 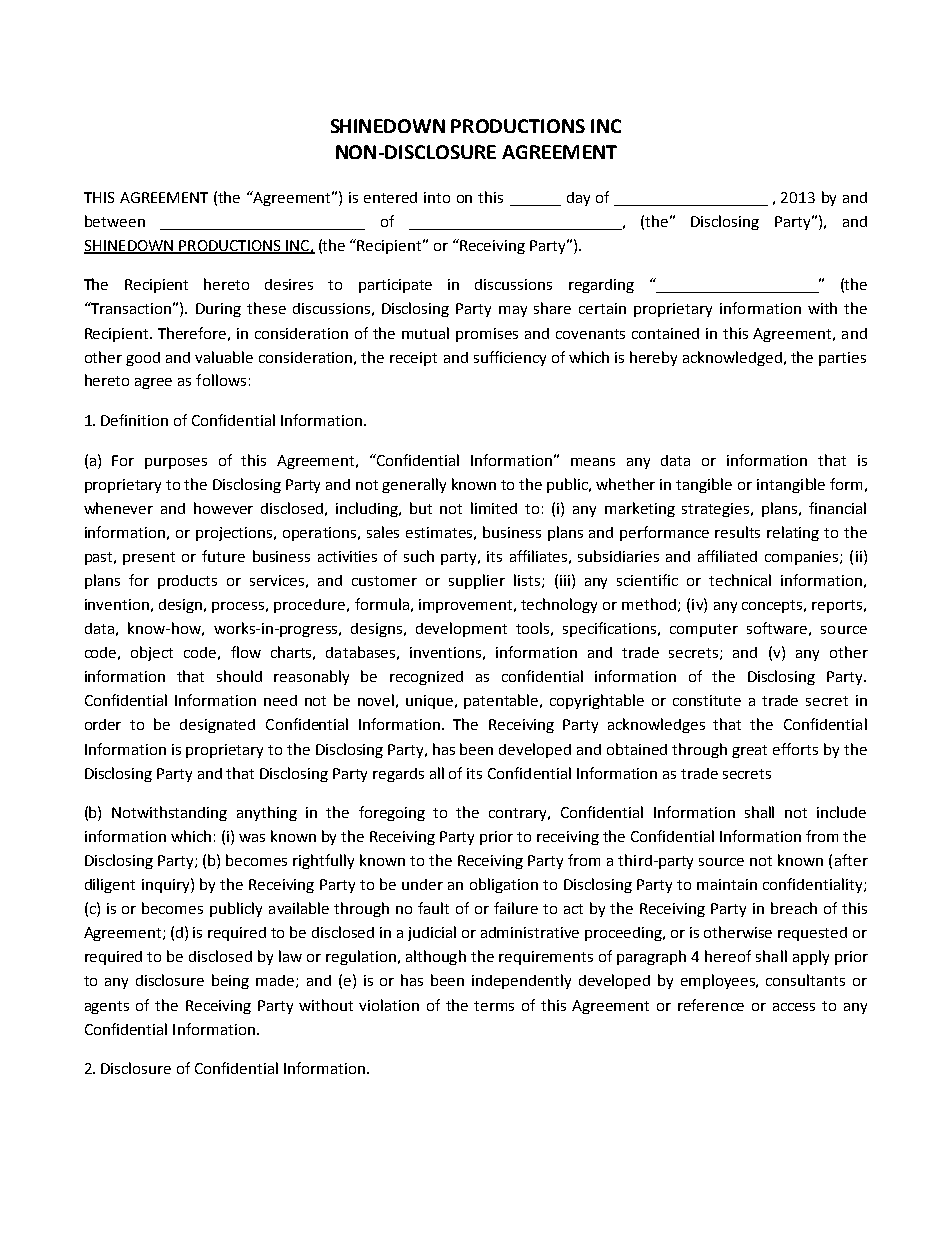 I want to click on products, so click(x=187, y=582).
